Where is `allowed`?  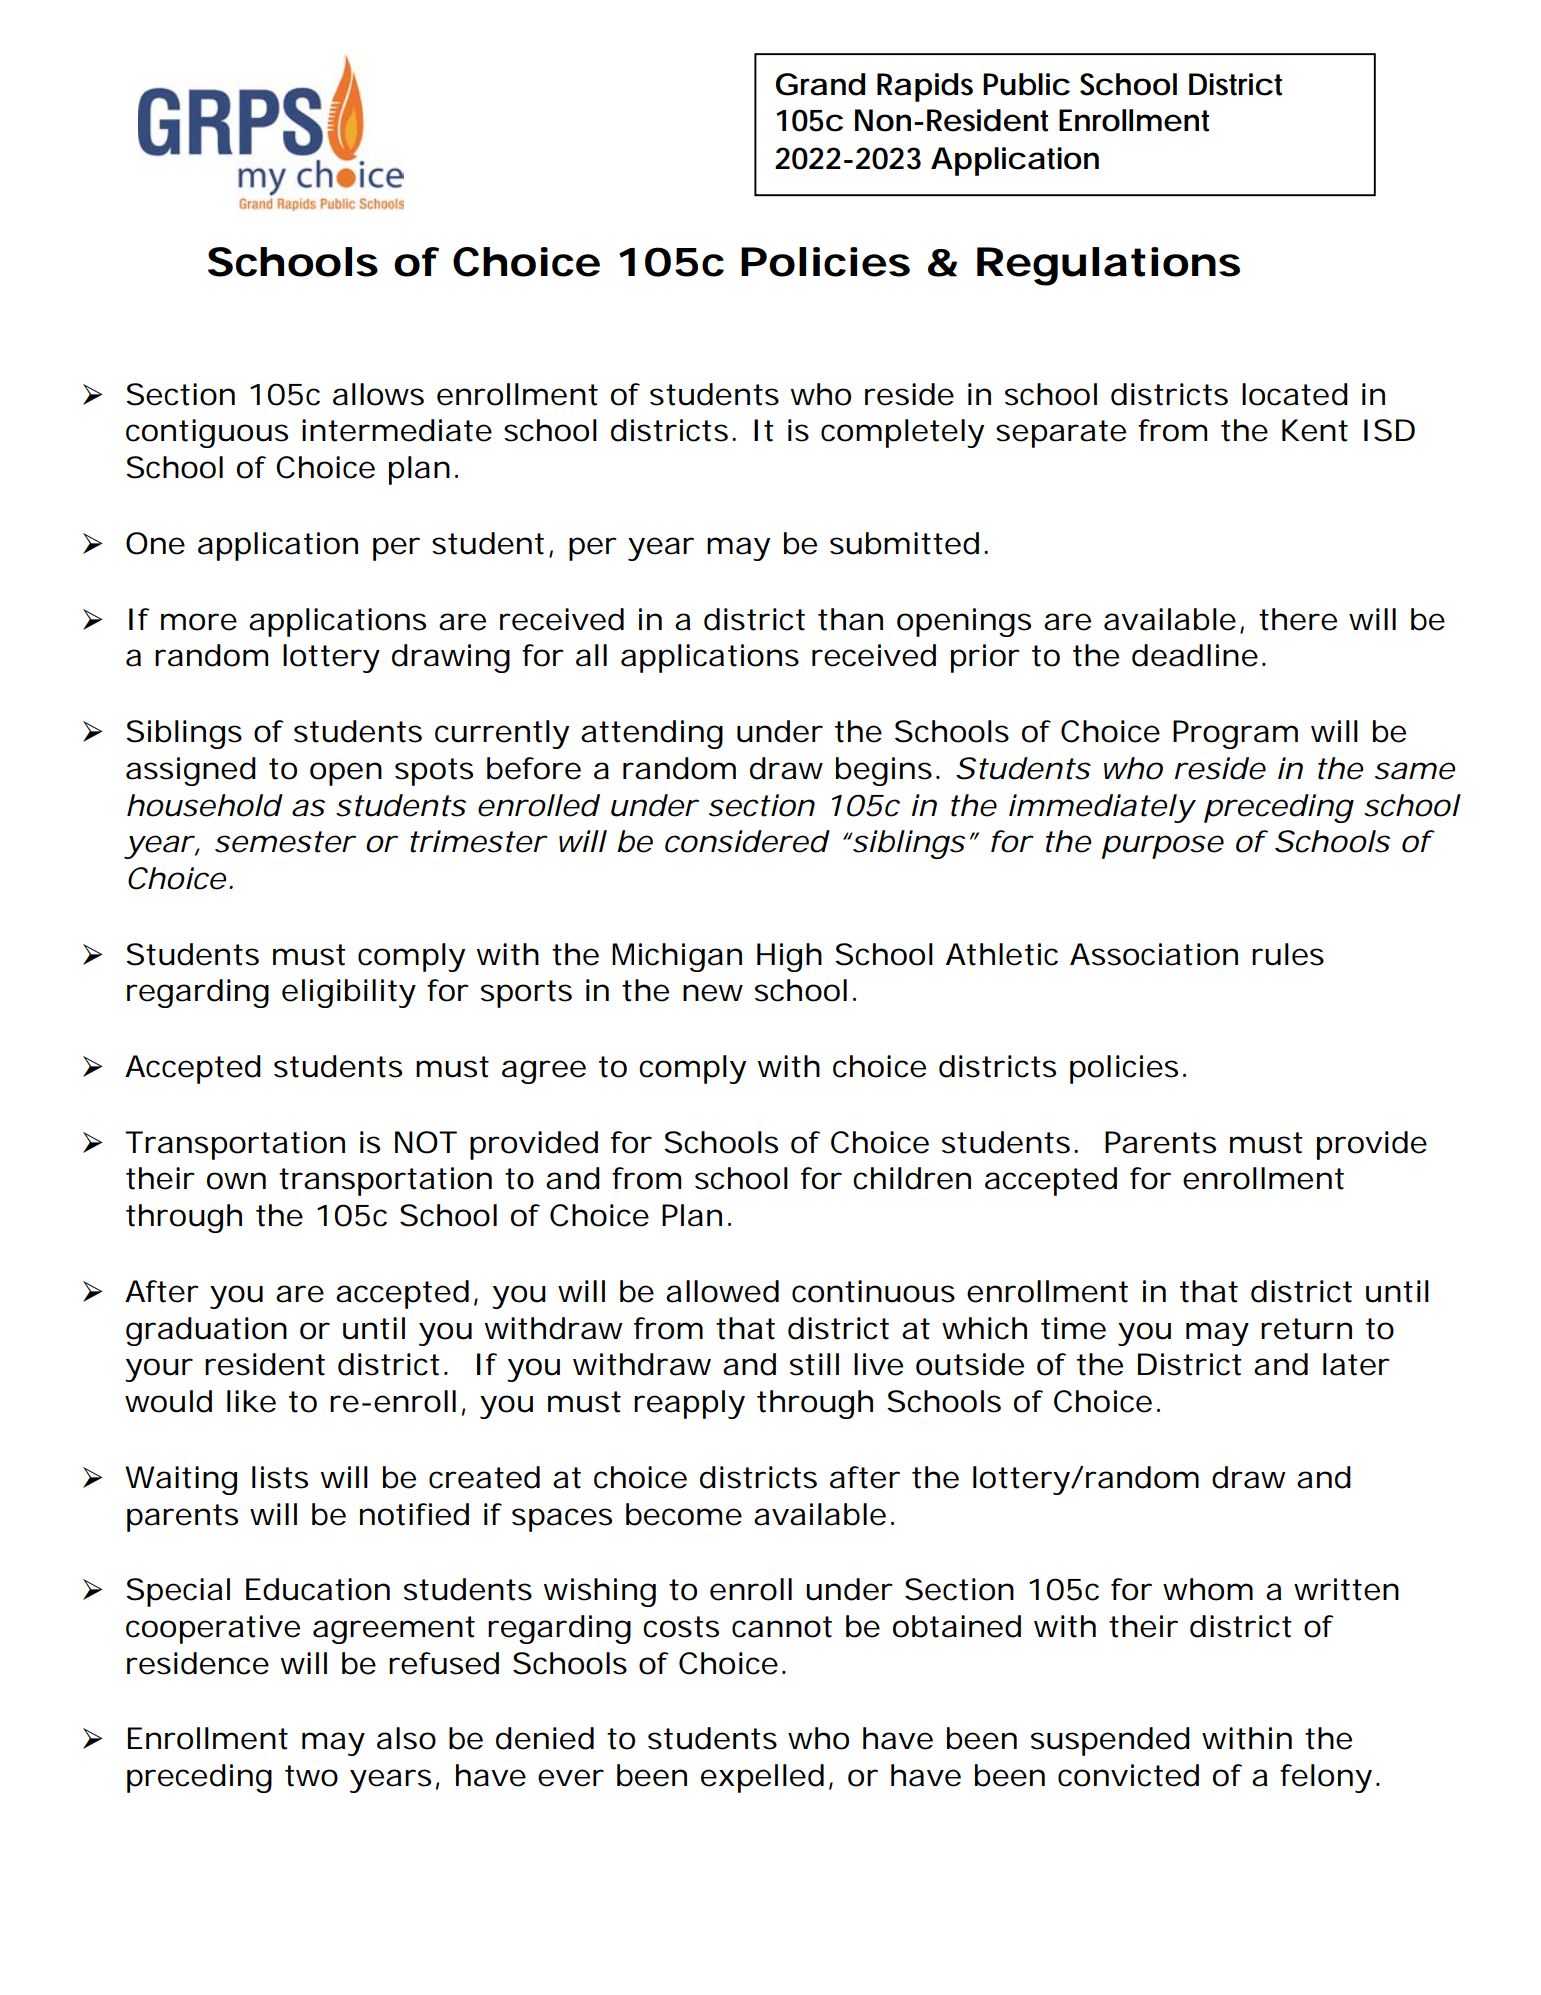
allowed is located at coordinates (722, 1291).
